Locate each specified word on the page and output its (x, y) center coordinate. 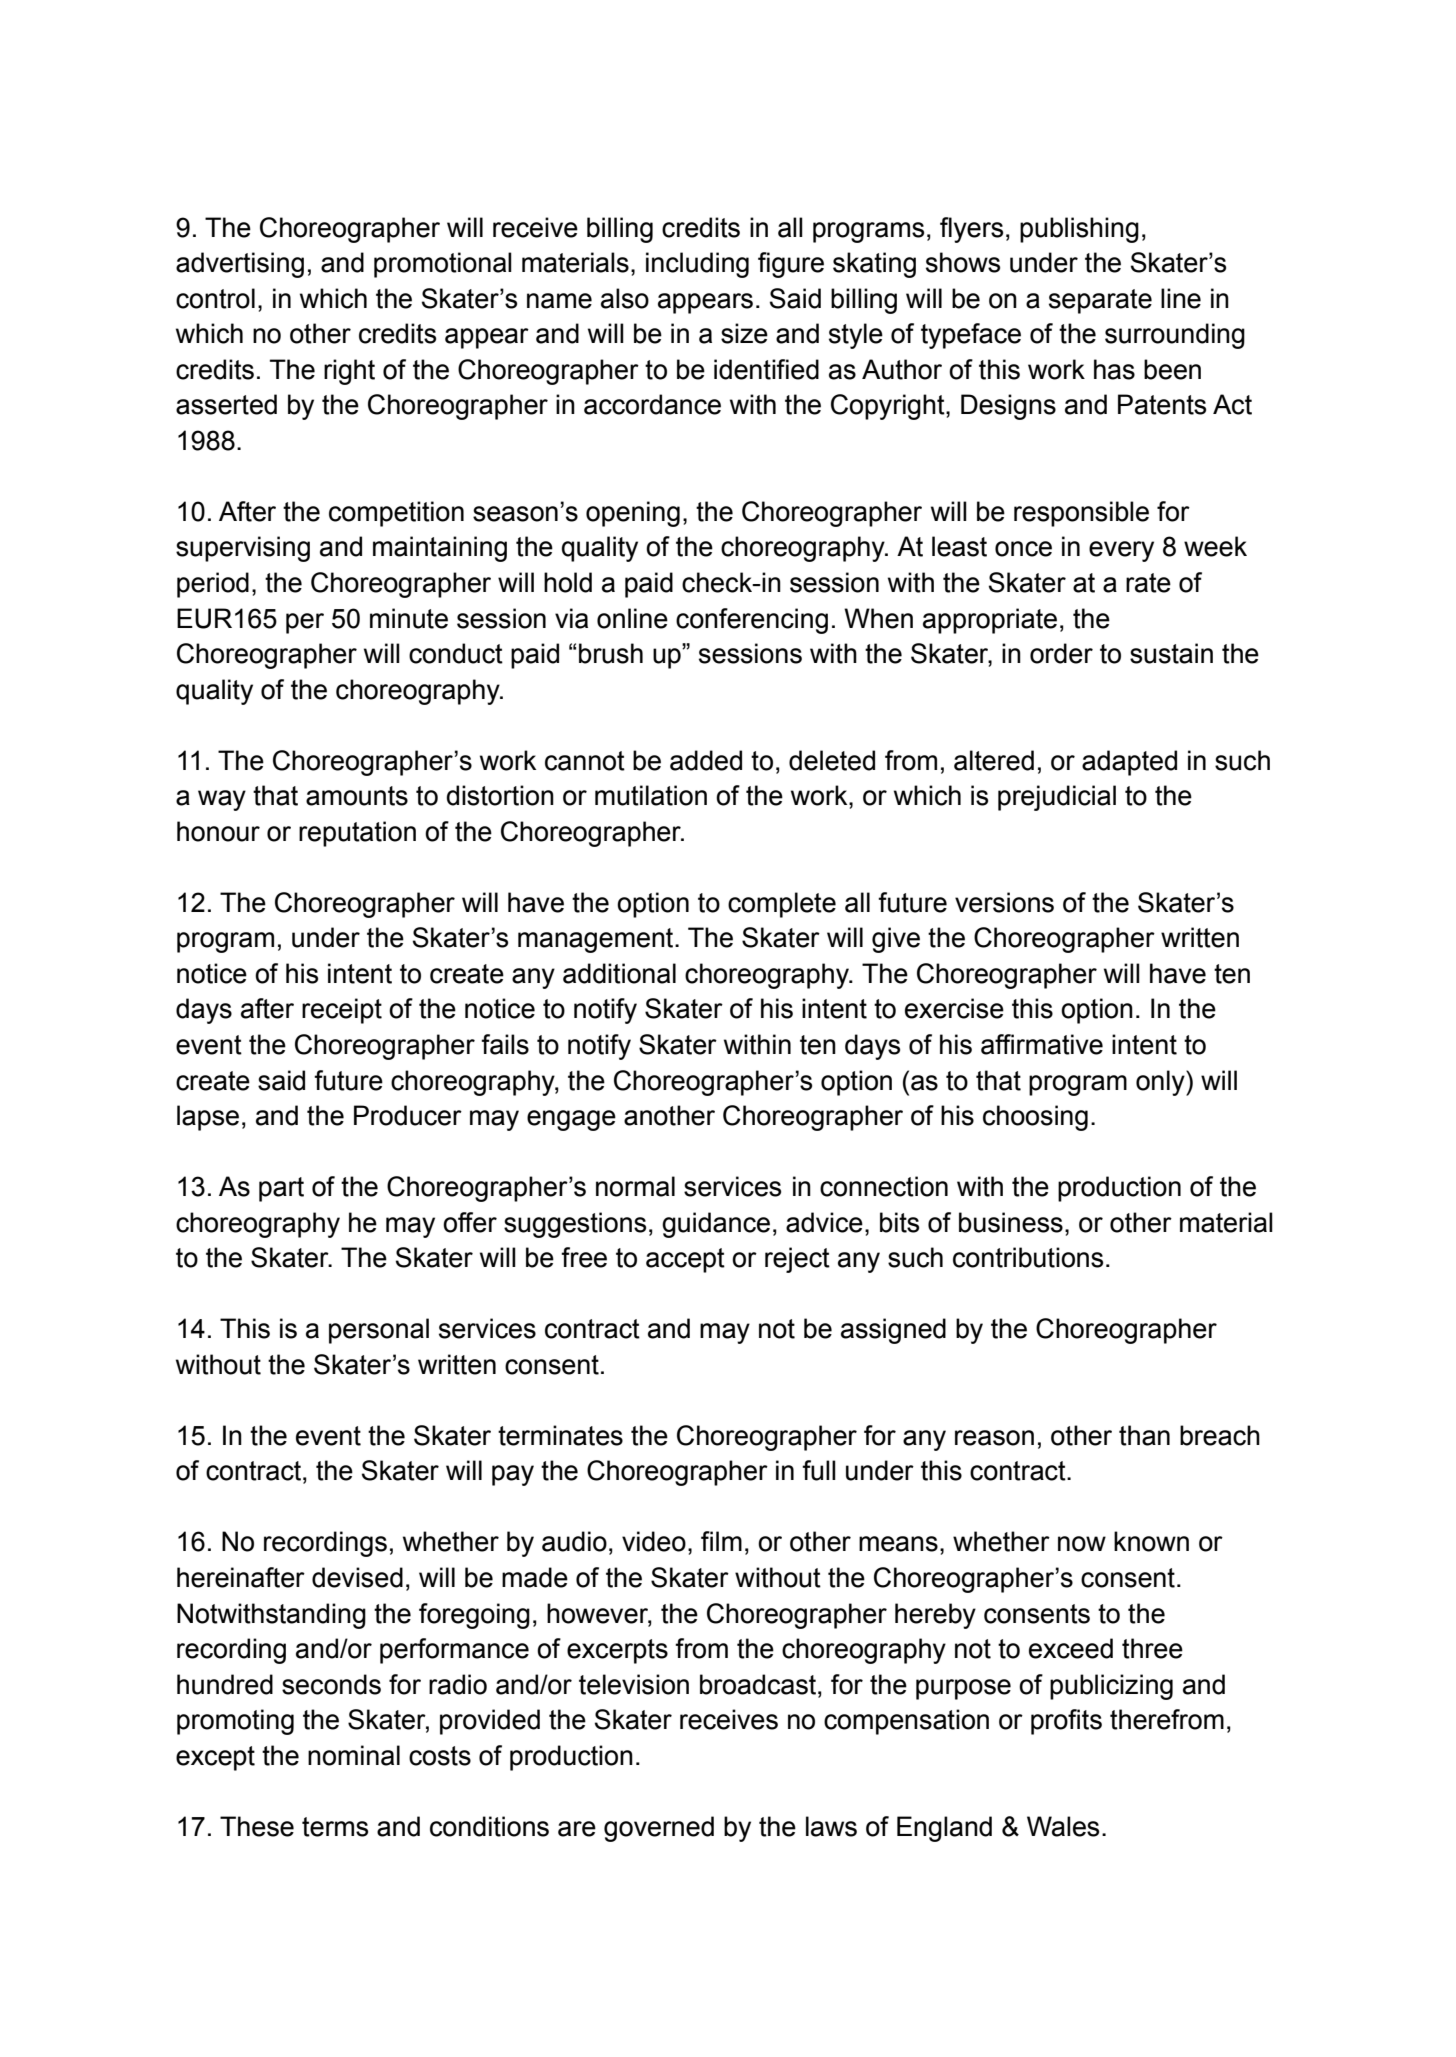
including (697, 265)
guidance (716, 1225)
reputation (357, 834)
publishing (1079, 230)
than (1144, 1435)
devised (357, 1577)
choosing (1035, 1118)
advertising (240, 265)
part (281, 1189)
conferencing (752, 621)
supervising (243, 549)
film (721, 1541)
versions (1004, 902)
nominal (354, 1755)
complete (782, 905)
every (1121, 551)
